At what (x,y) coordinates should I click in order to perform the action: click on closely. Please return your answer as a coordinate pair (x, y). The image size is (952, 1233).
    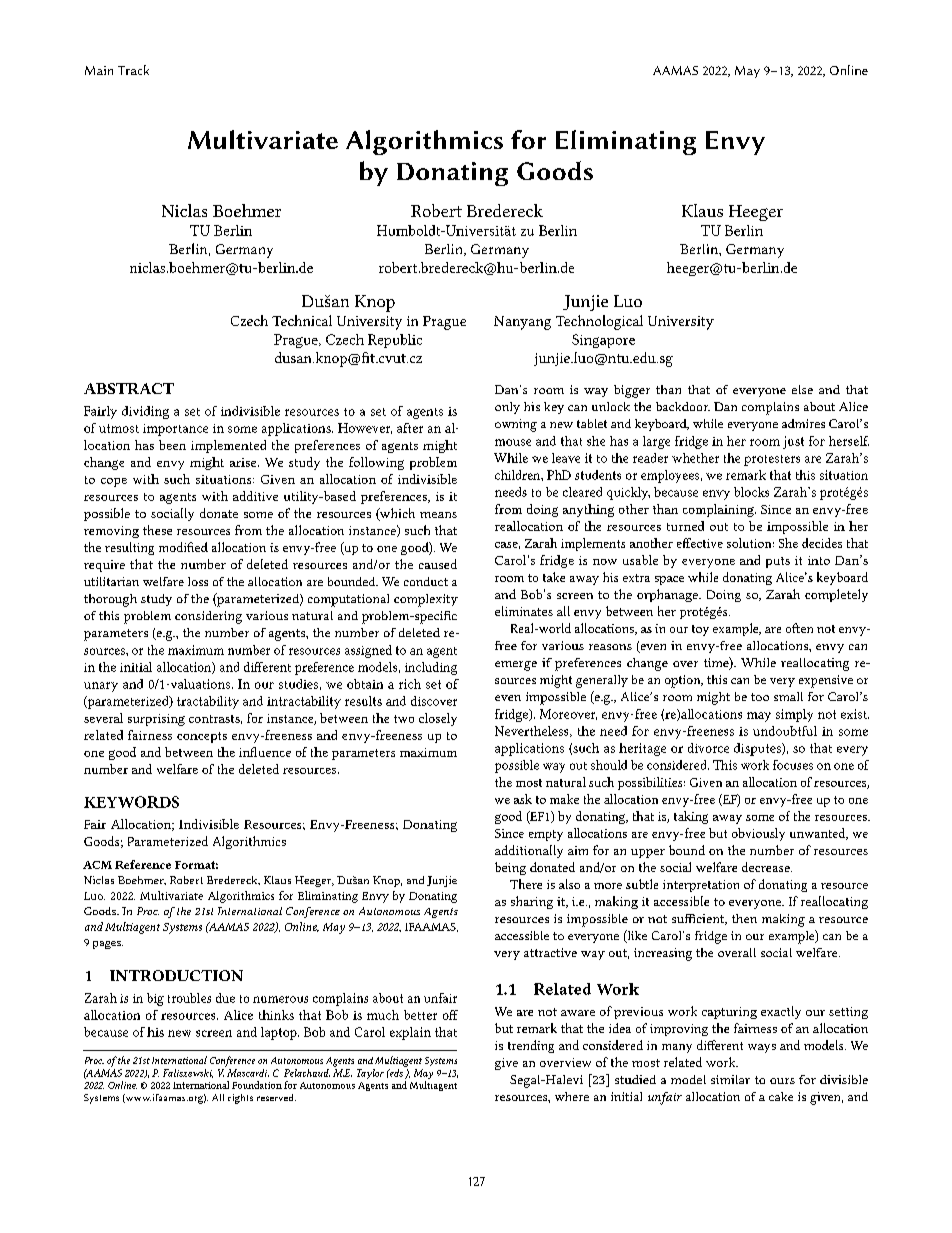
    Looking at the image, I should click on (438, 719).
